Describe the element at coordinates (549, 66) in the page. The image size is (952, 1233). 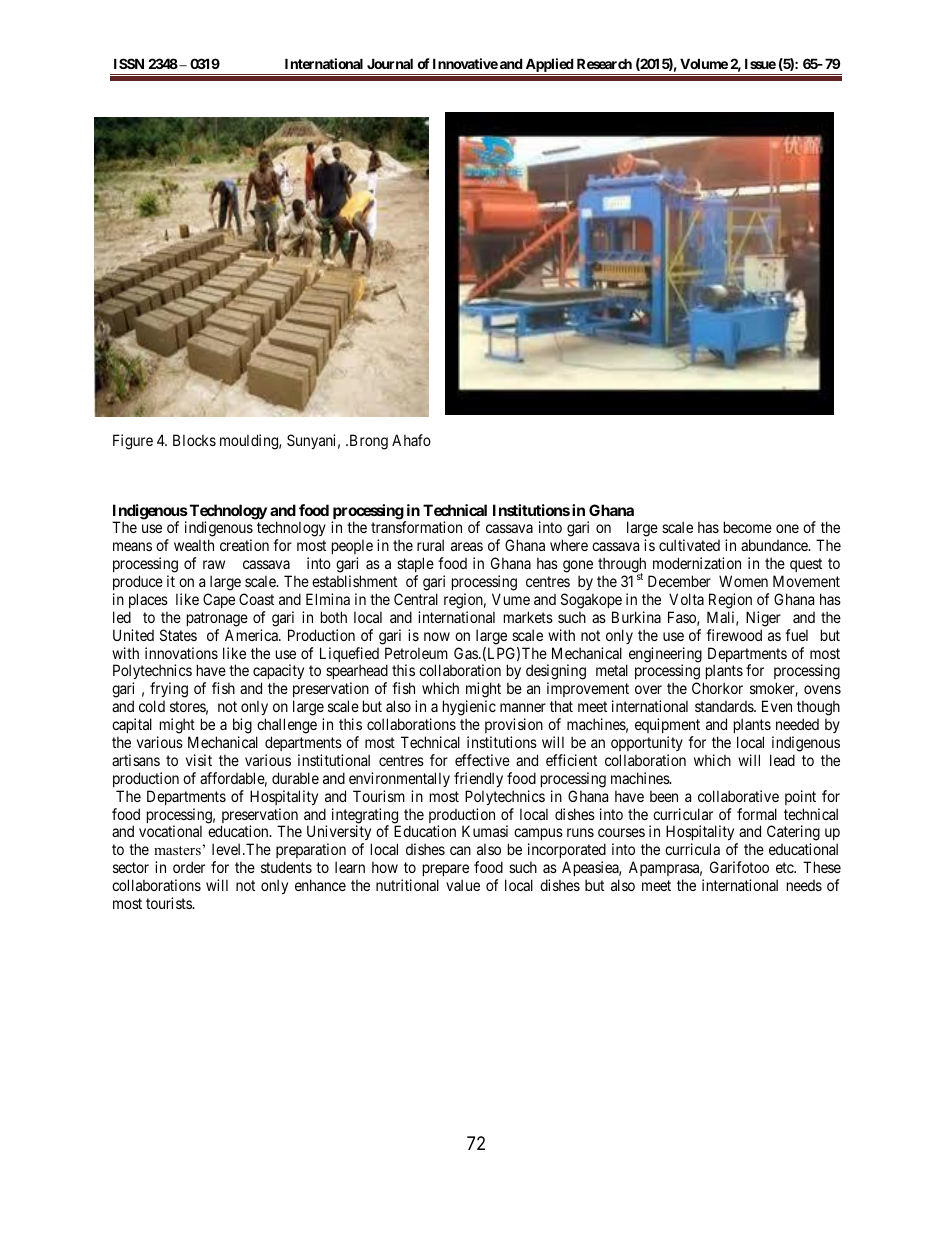
I see `Applied` at that location.
